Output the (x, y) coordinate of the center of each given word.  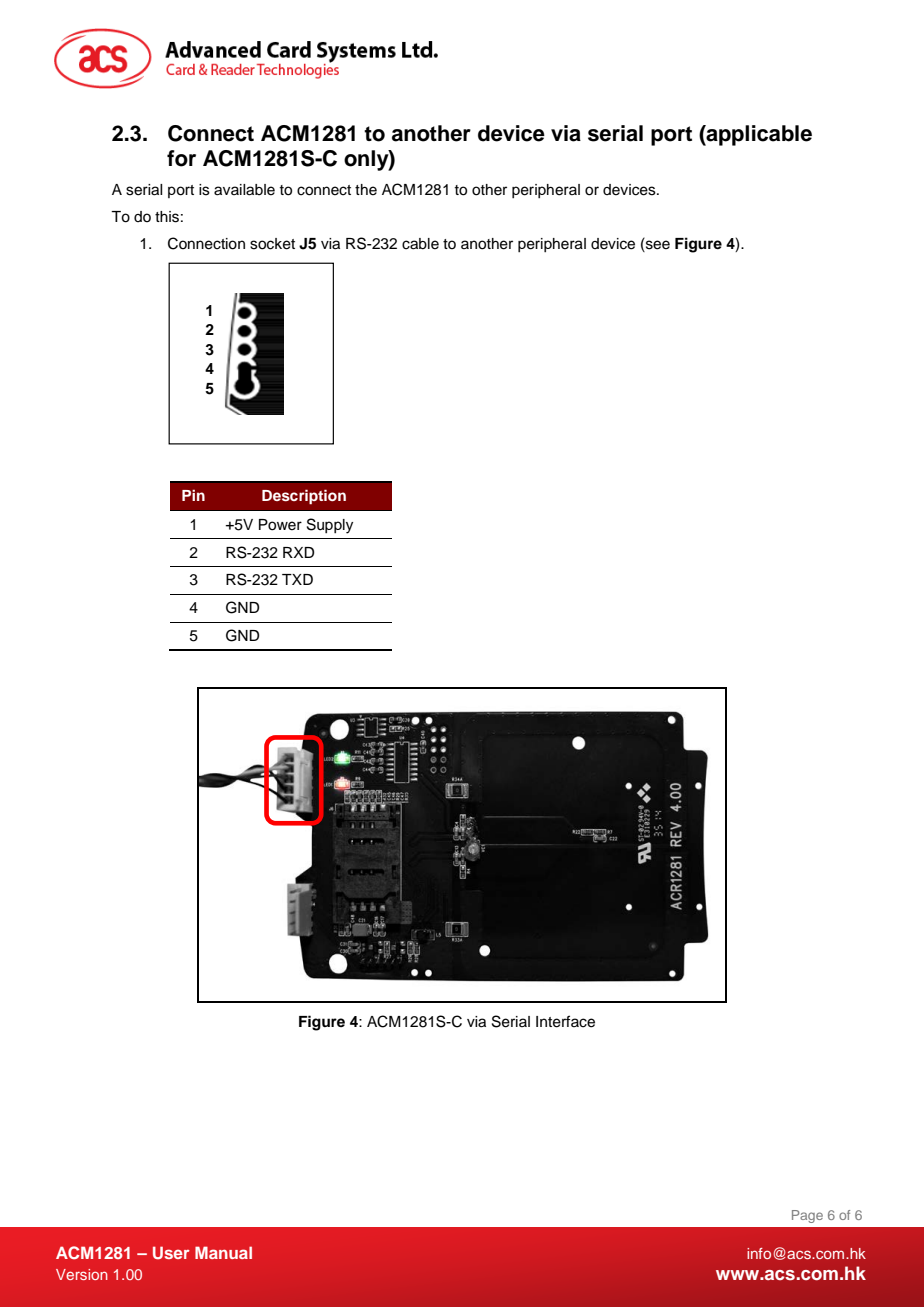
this (167, 217)
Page (807, 1216)
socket (272, 244)
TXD (297, 579)
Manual (223, 1252)
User (171, 1253)
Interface (565, 1021)
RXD (299, 552)
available (244, 190)
